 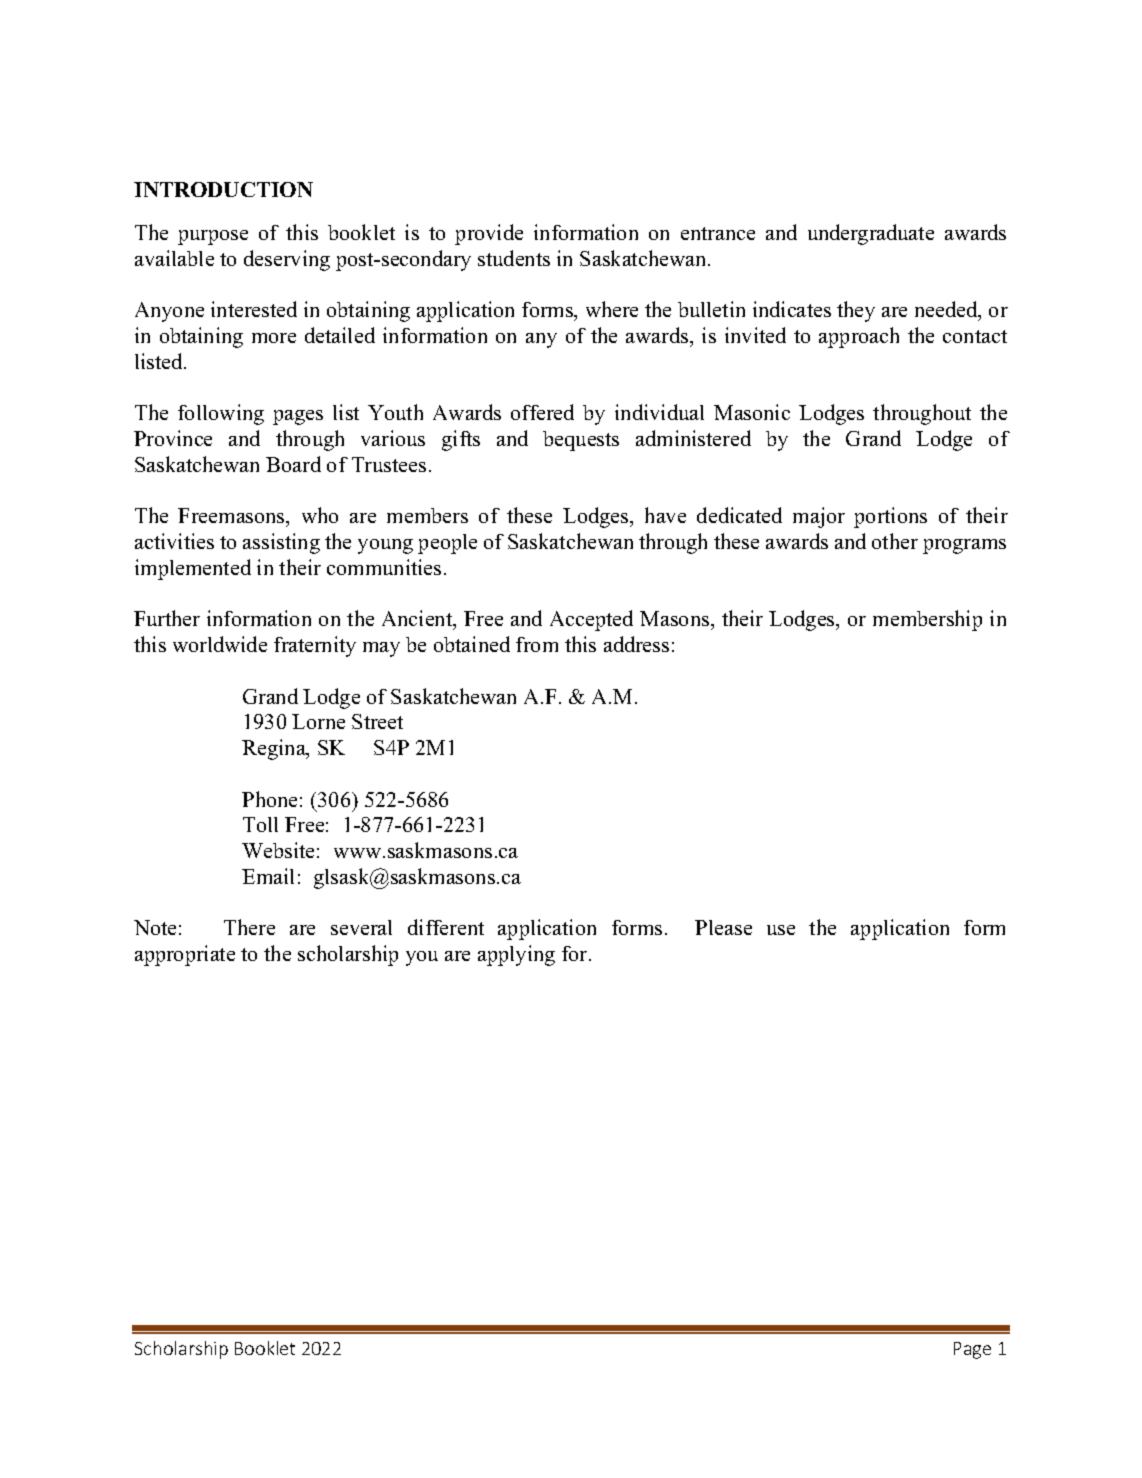 I want to click on more, so click(x=274, y=338).
